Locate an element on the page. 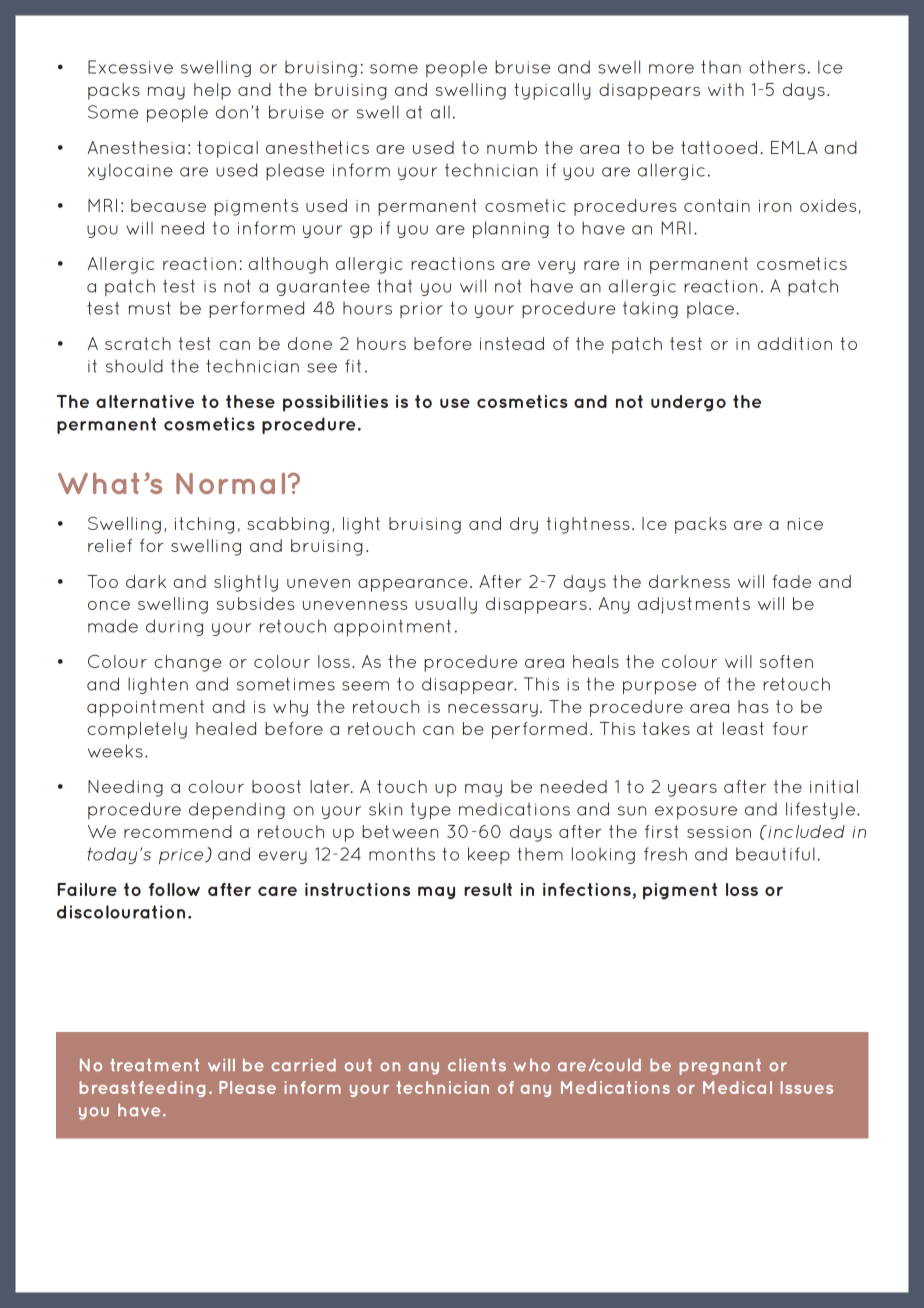 Image resolution: width=924 pixels, height=1308 pixels. numb is located at coordinates (512, 147).
